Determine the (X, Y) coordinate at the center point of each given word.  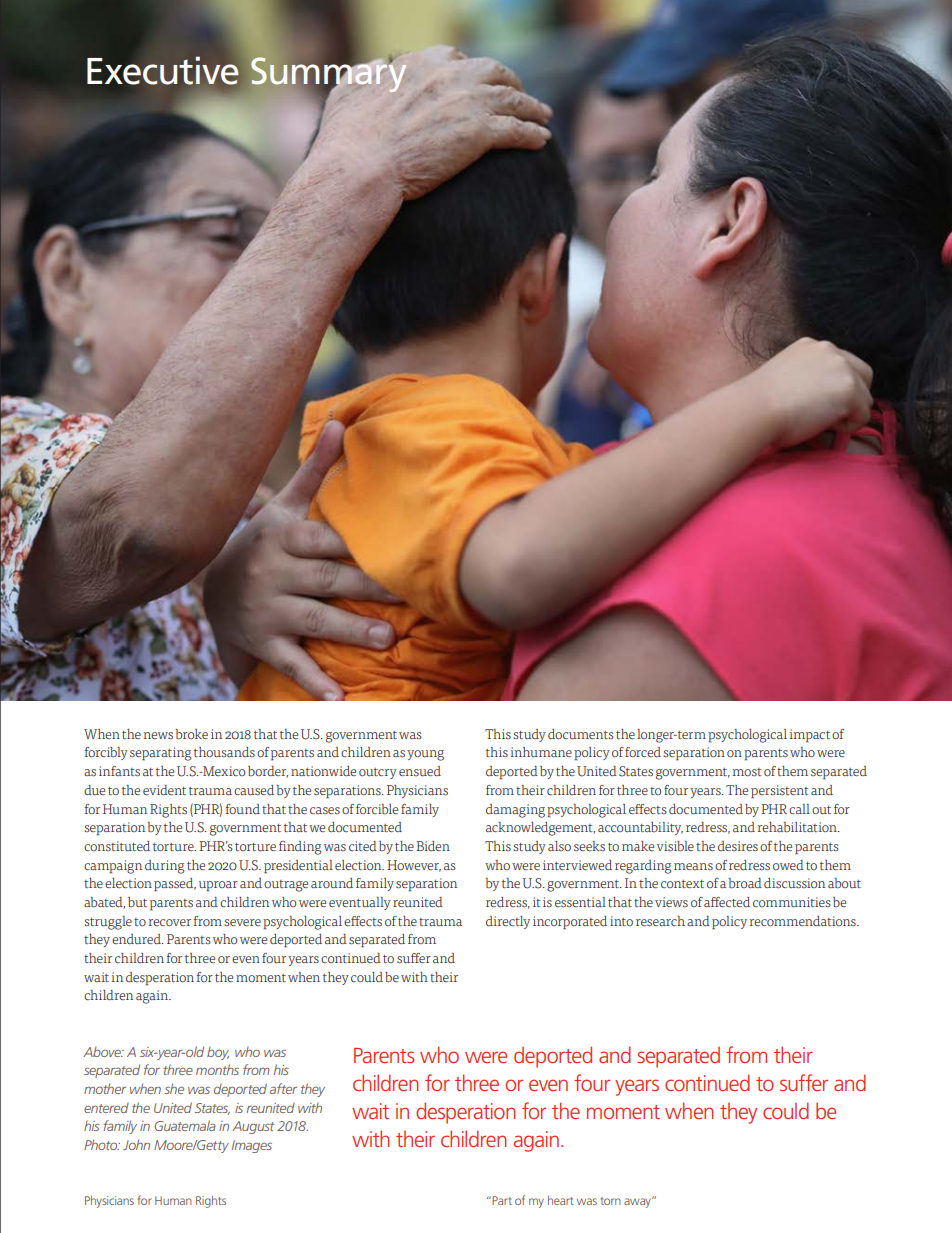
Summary (330, 75)
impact (810, 736)
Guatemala (185, 1125)
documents (581, 734)
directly (508, 922)
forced (643, 752)
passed (175, 885)
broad (745, 883)
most (747, 772)
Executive (163, 70)
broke (192, 734)
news (158, 736)
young (425, 755)
